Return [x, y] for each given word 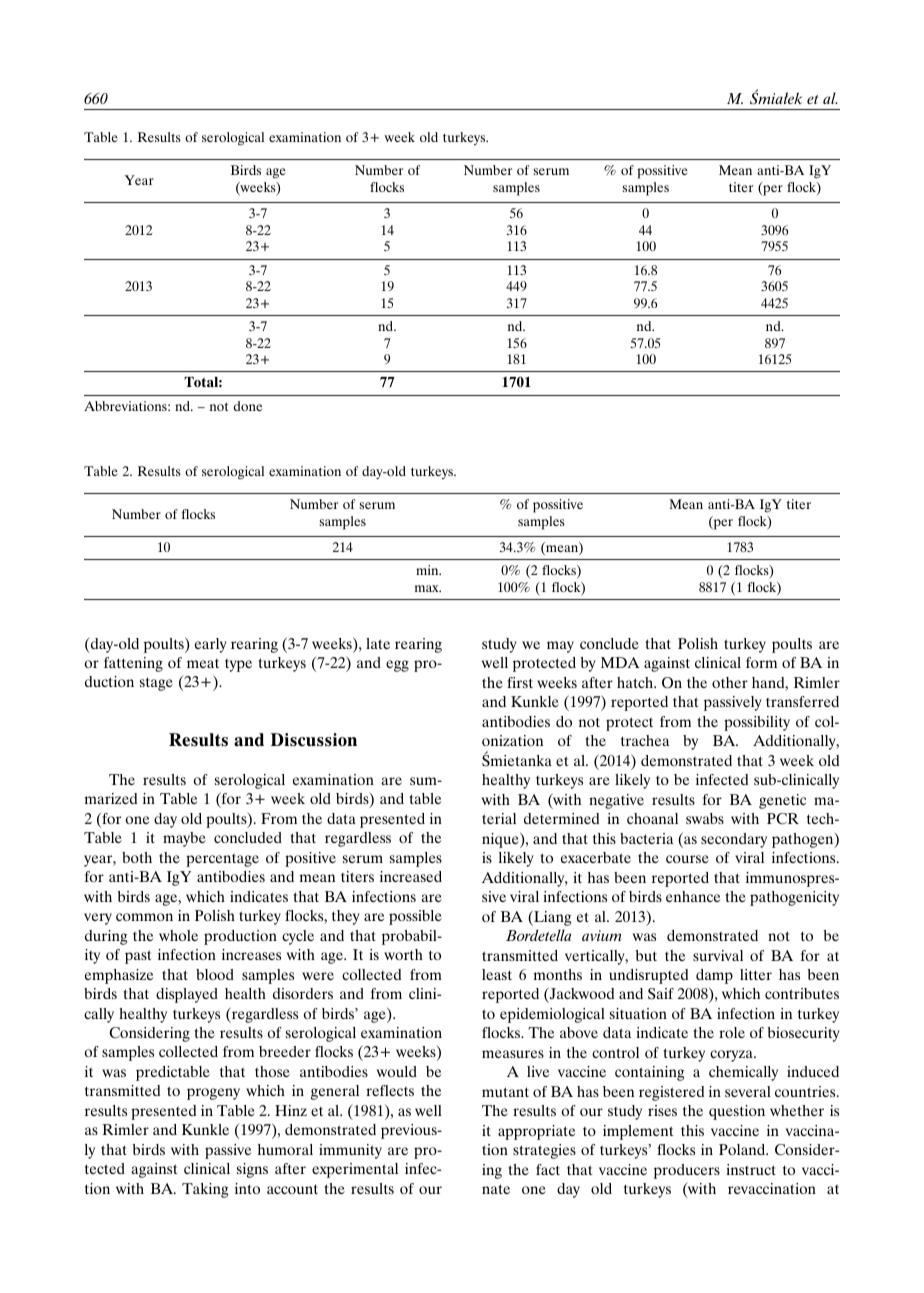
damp [714, 976]
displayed [187, 995]
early [211, 645]
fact [548, 1169]
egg [397, 666]
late [378, 643]
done [248, 406]
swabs [705, 818]
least [497, 974]
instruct [751, 1169]
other [730, 682]
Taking [205, 1190]
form [761, 662]
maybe [184, 839]
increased [411, 876]
